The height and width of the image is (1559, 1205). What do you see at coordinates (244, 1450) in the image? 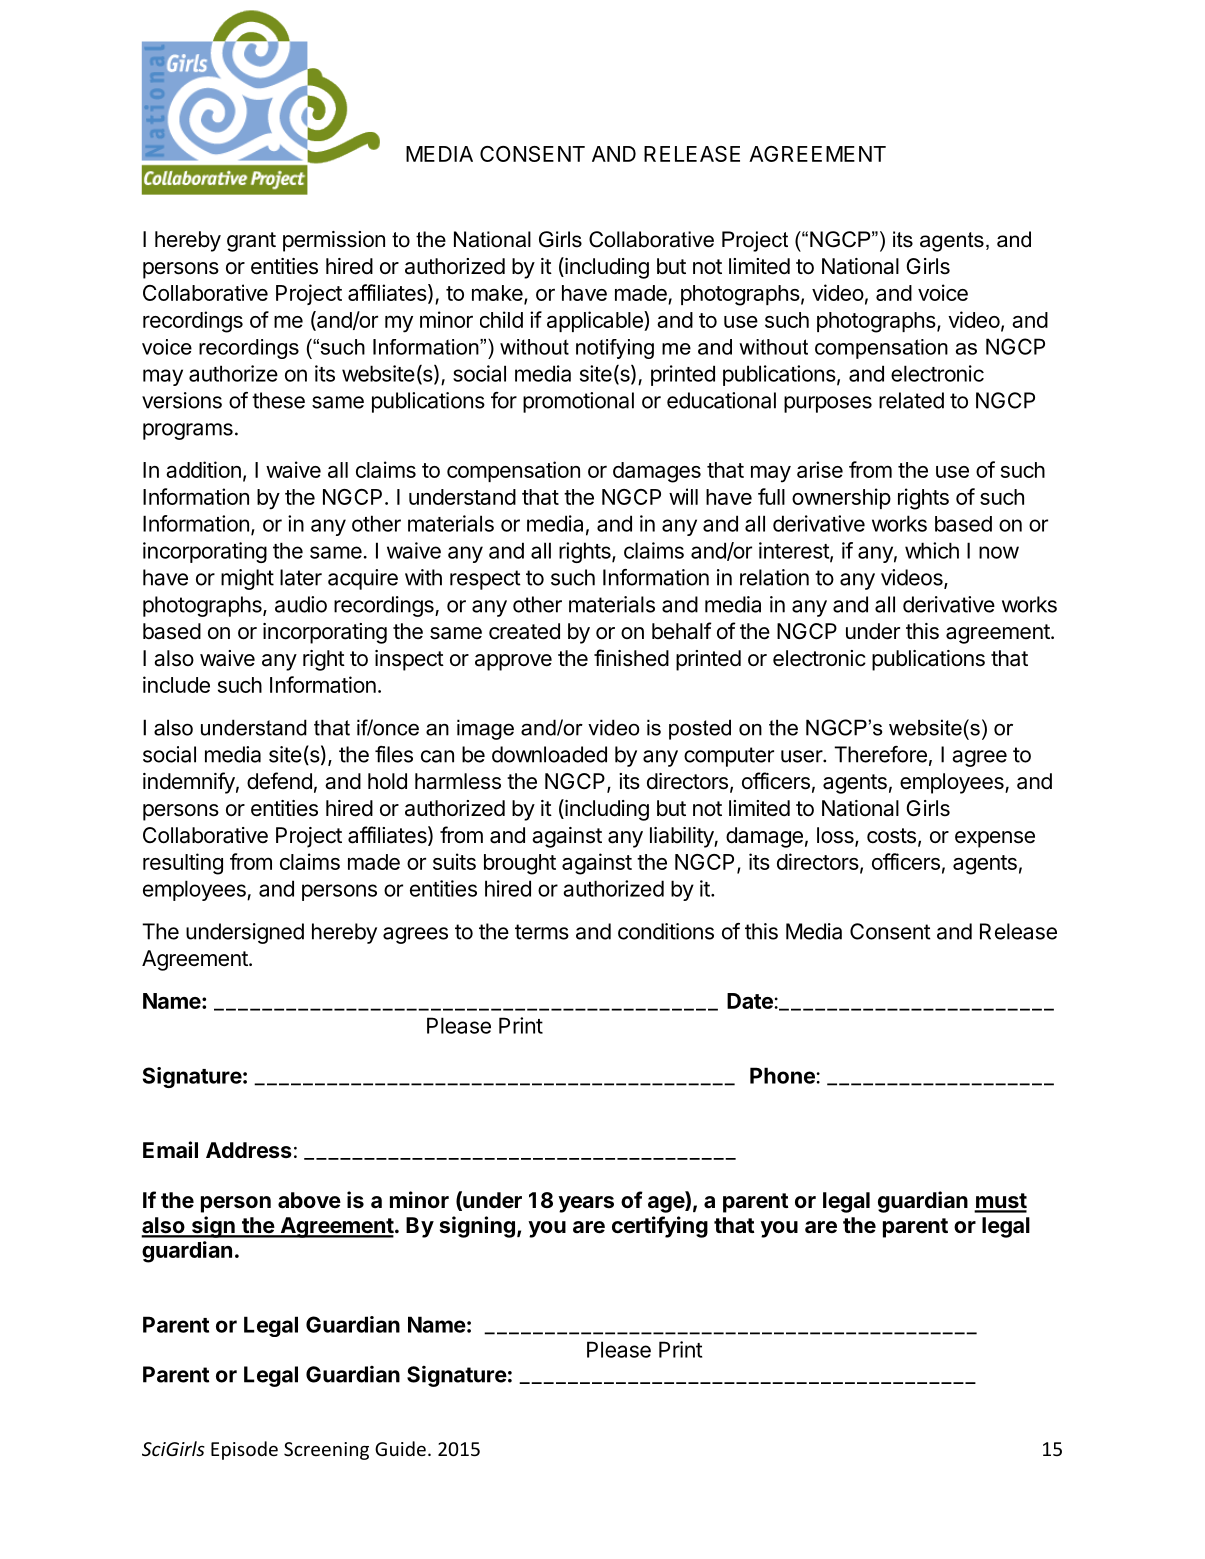
I see `Episode` at bounding box center [244, 1450].
